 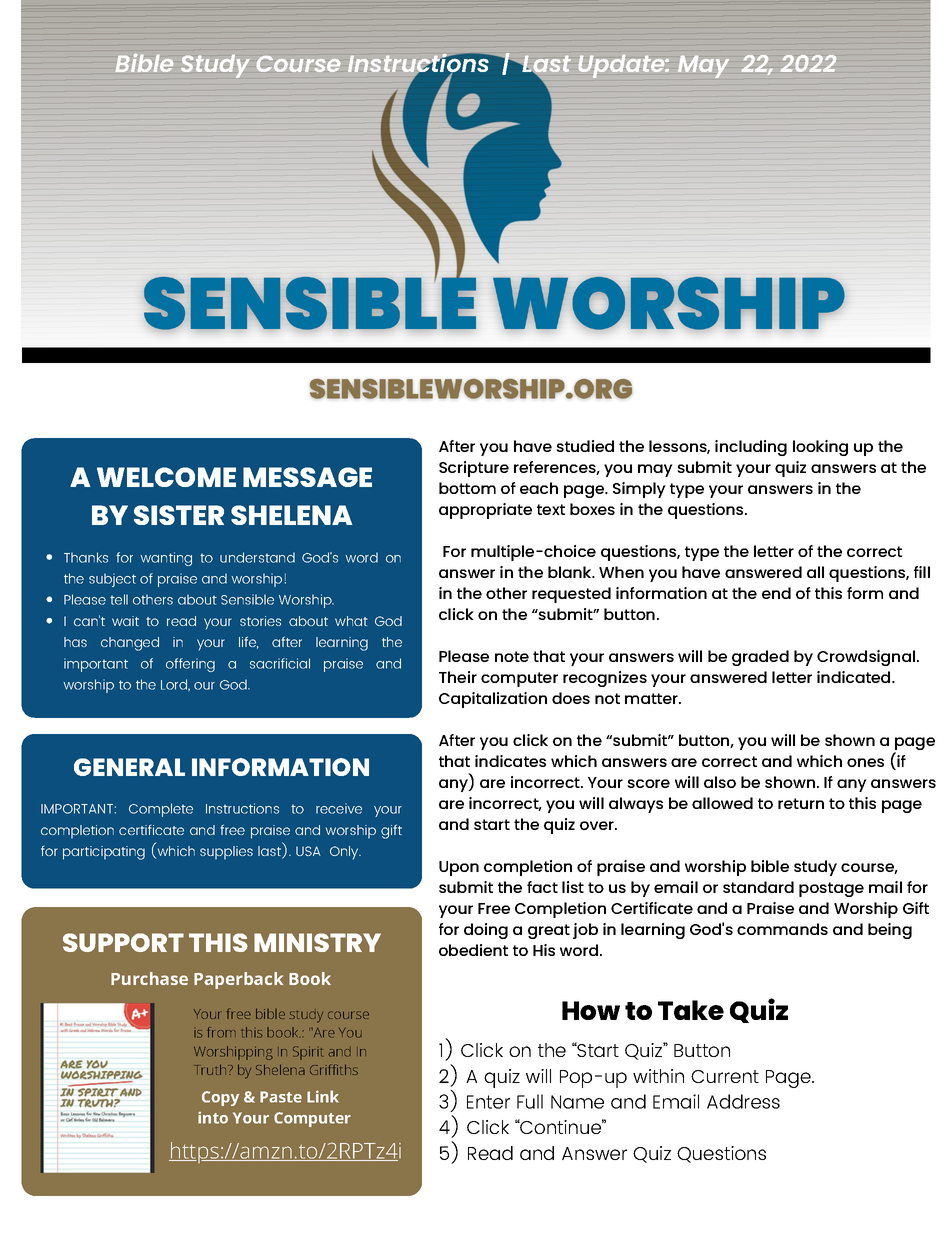 I want to click on fact, so click(x=542, y=887).
